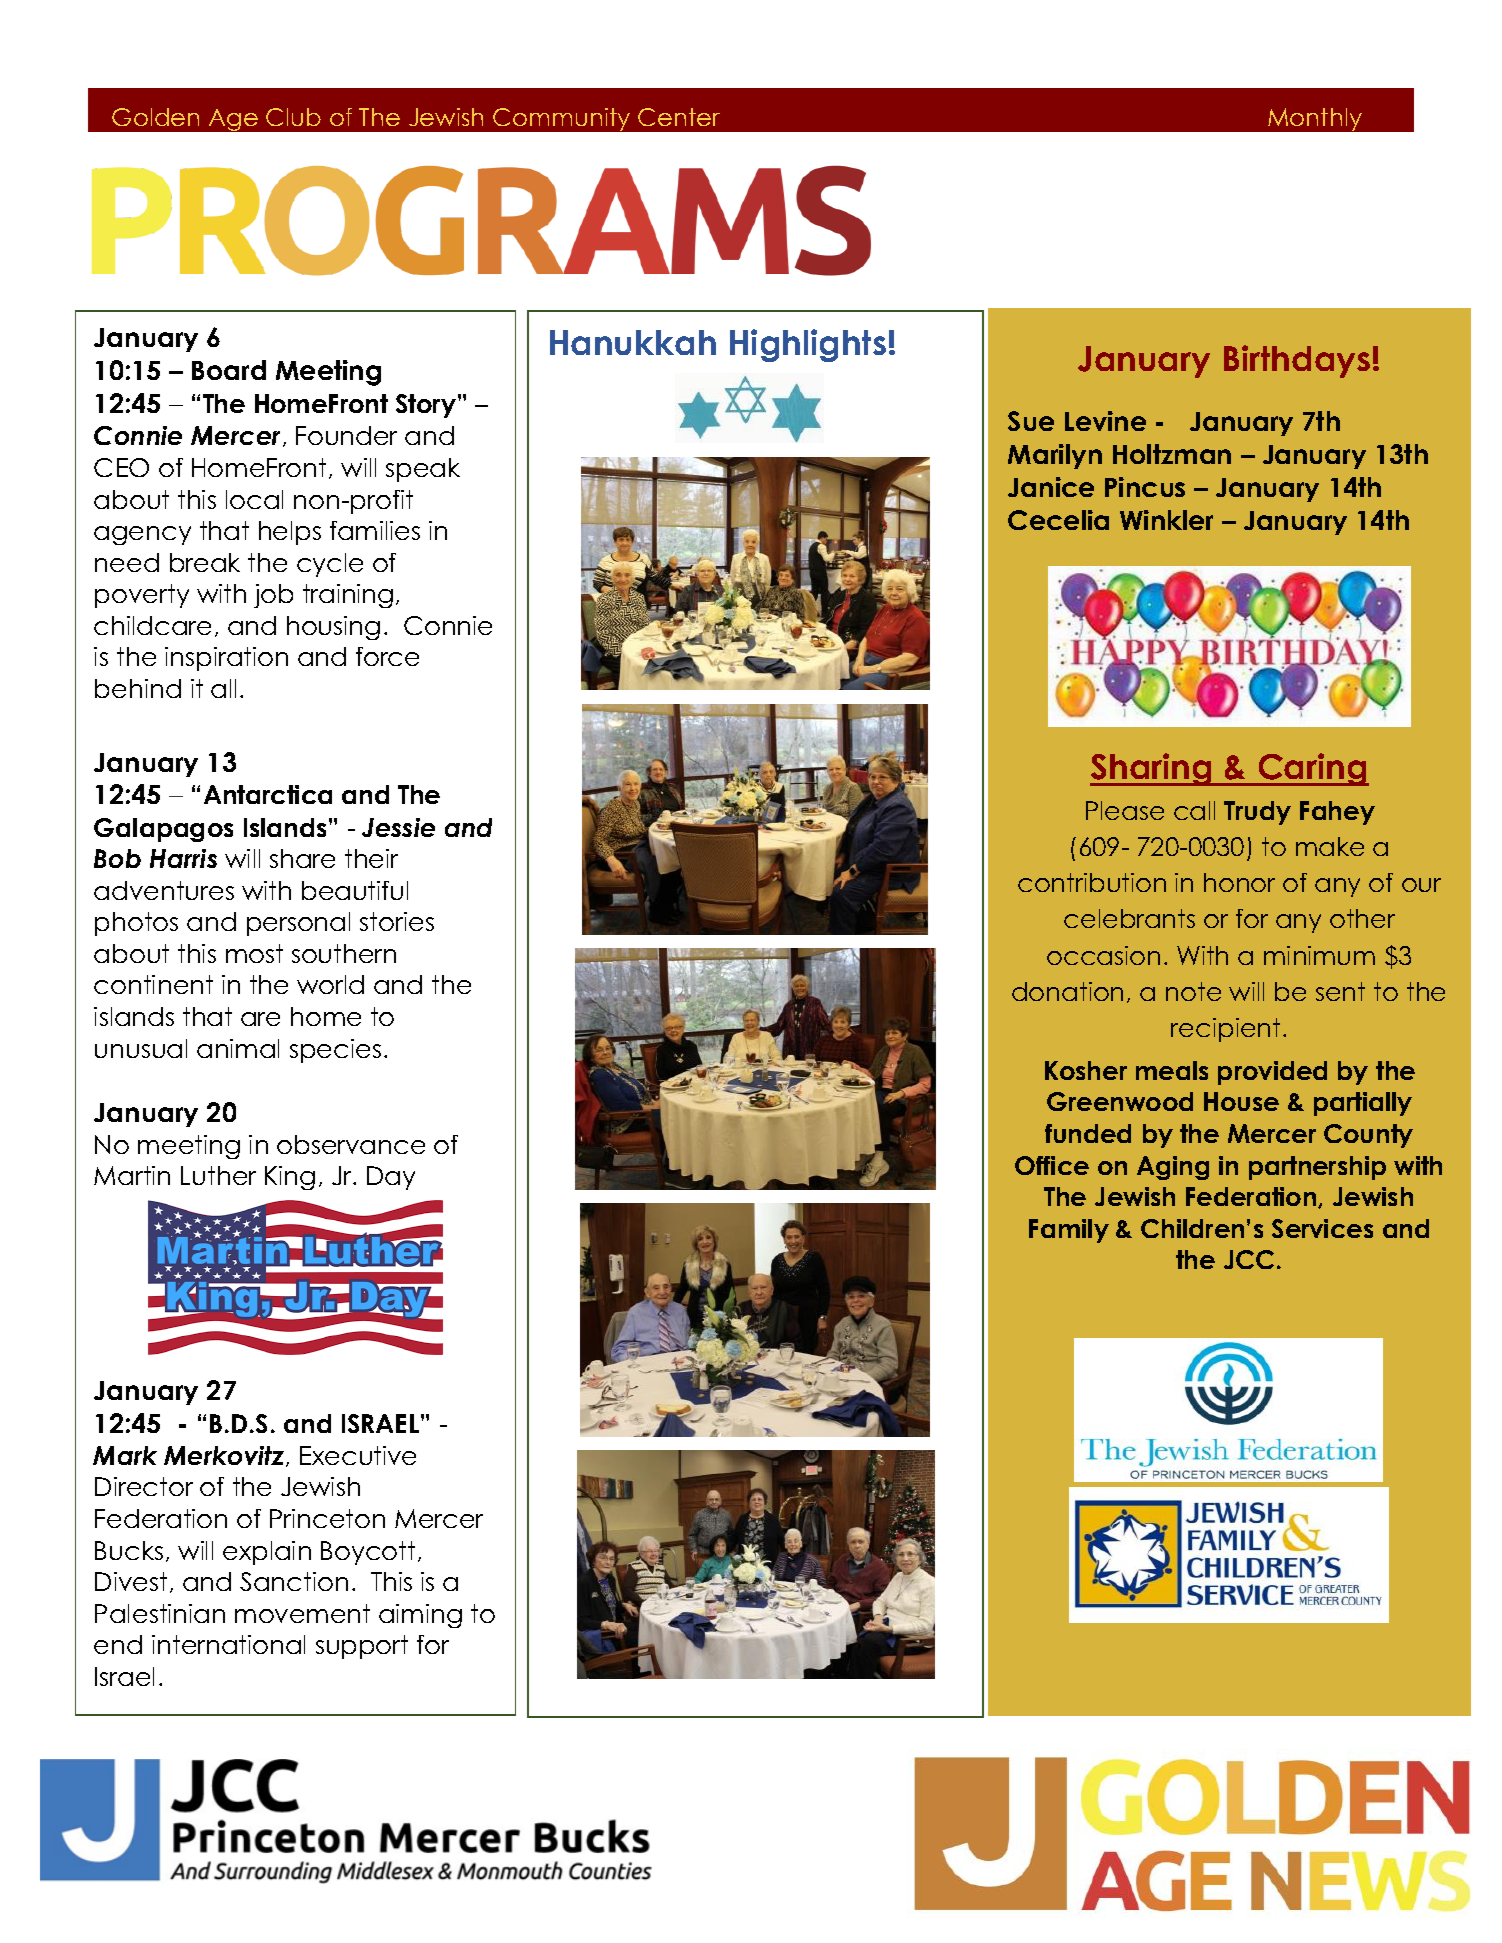 This page has height=1943, width=1502. What do you see at coordinates (1241, 1101) in the page?
I see `House` at bounding box center [1241, 1101].
